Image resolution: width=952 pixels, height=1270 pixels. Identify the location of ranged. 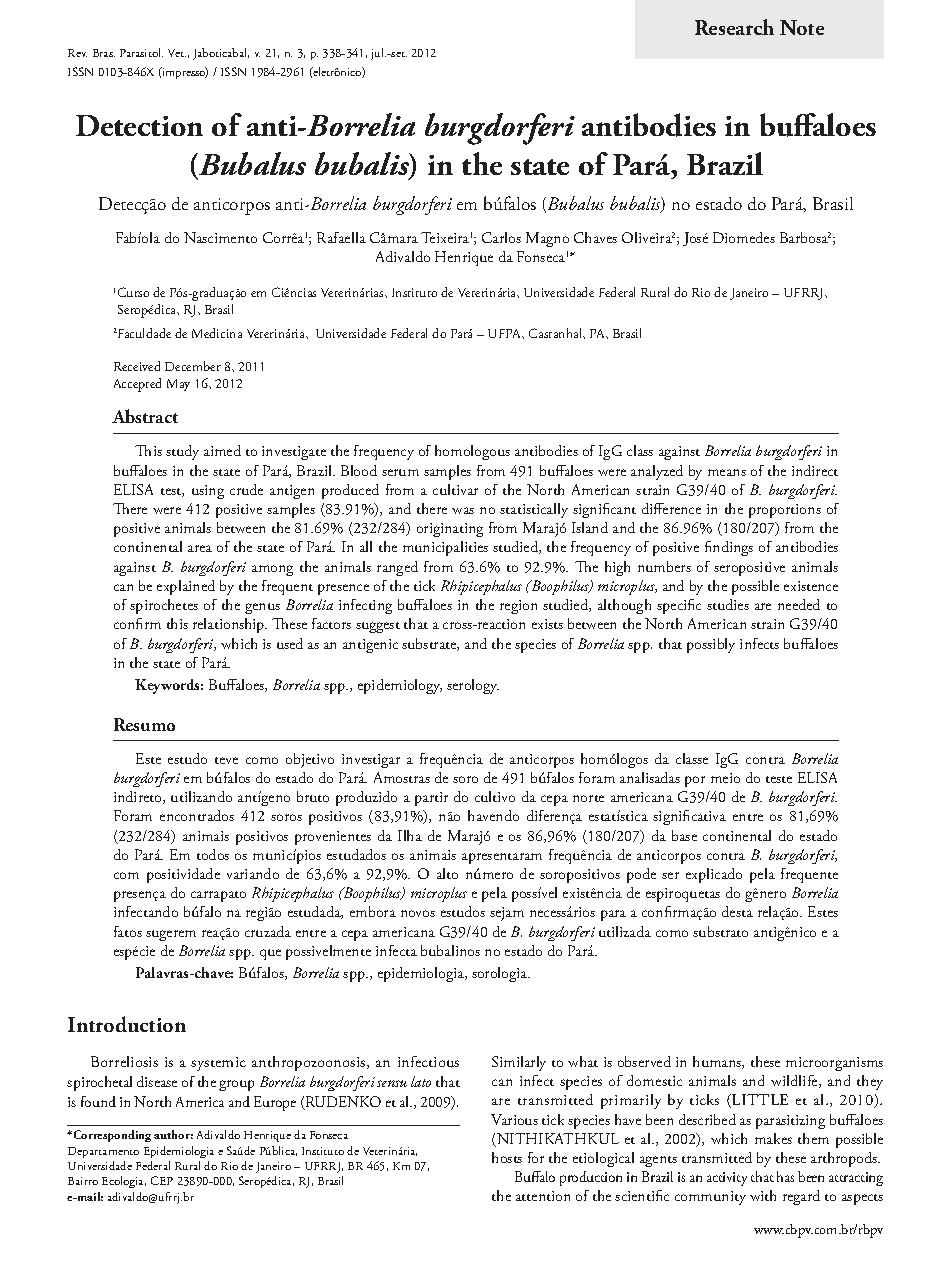
(397, 568).
